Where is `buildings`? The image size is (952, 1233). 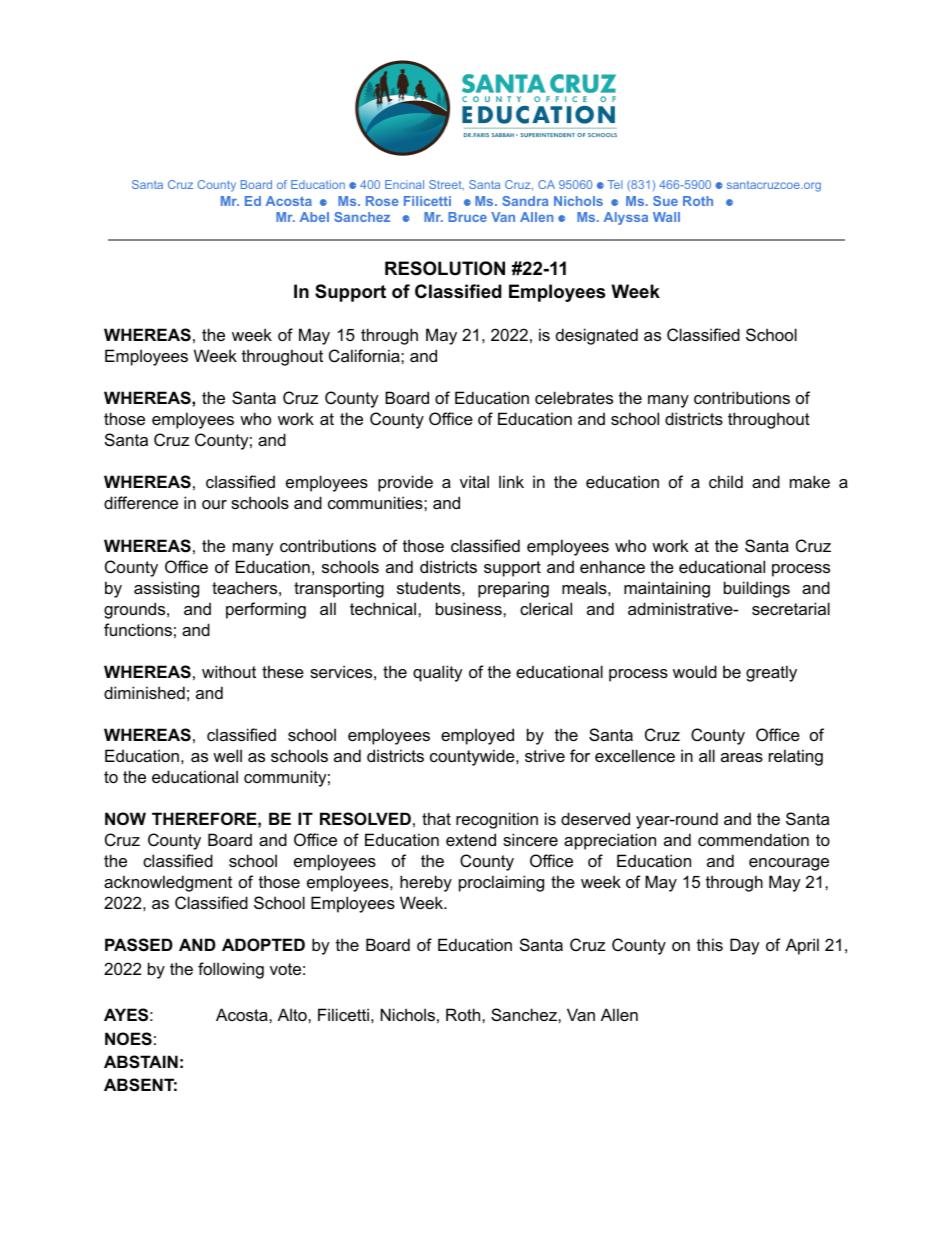
buildings is located at coordinates (757, 589).
